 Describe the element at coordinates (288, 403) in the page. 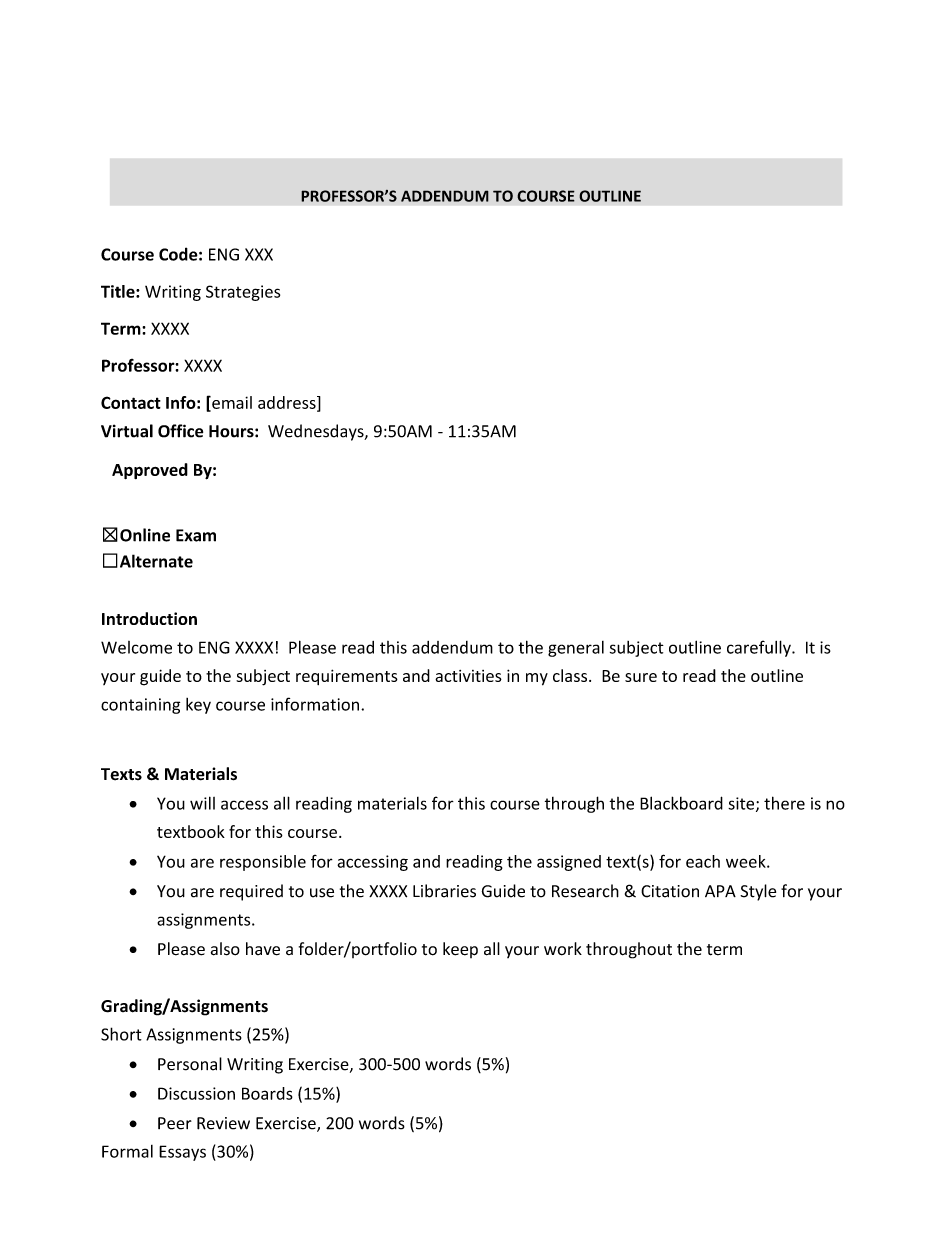

I see `address` at that location.
